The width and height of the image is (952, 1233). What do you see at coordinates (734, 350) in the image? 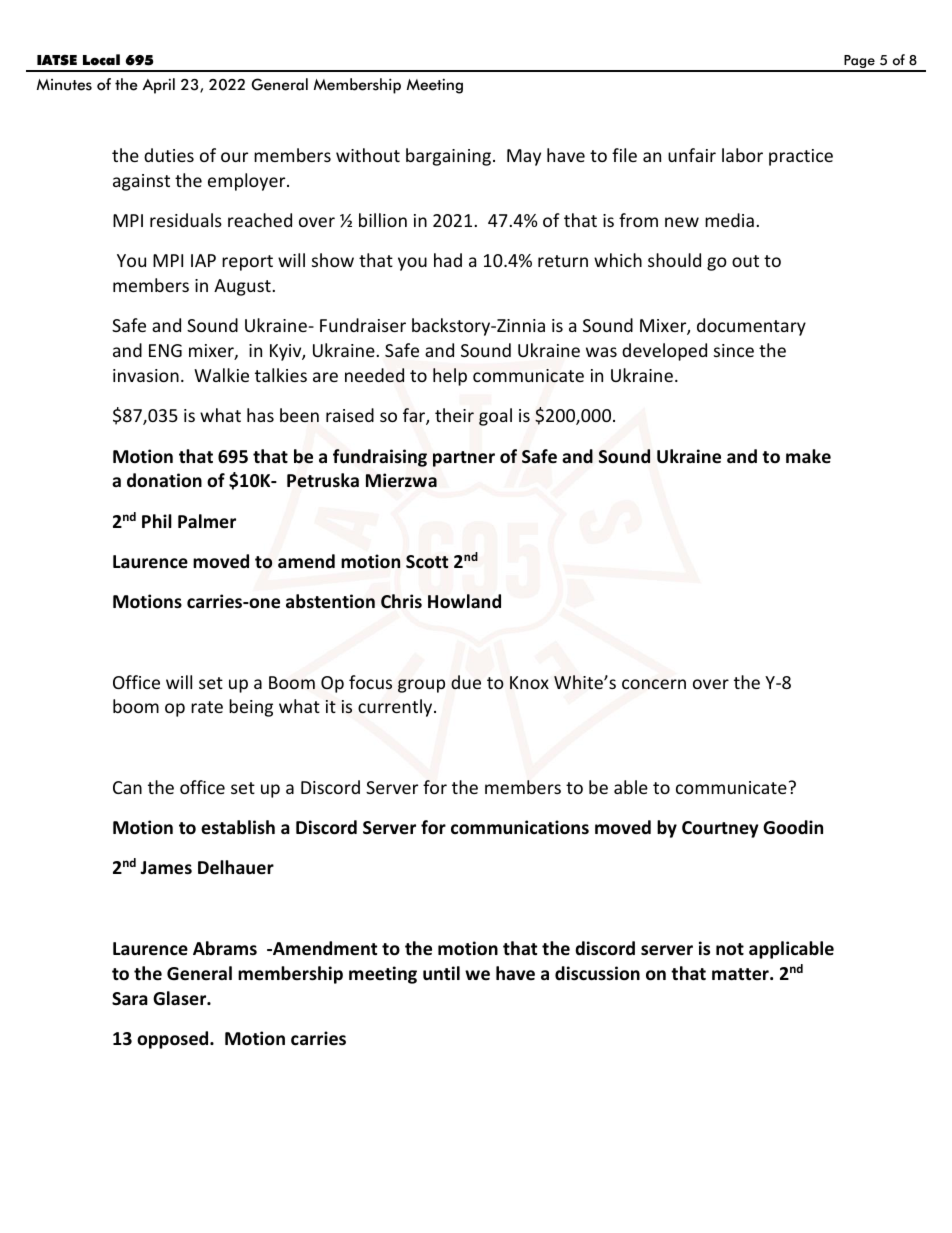
I see `since` at bounding box center [734, 350].
